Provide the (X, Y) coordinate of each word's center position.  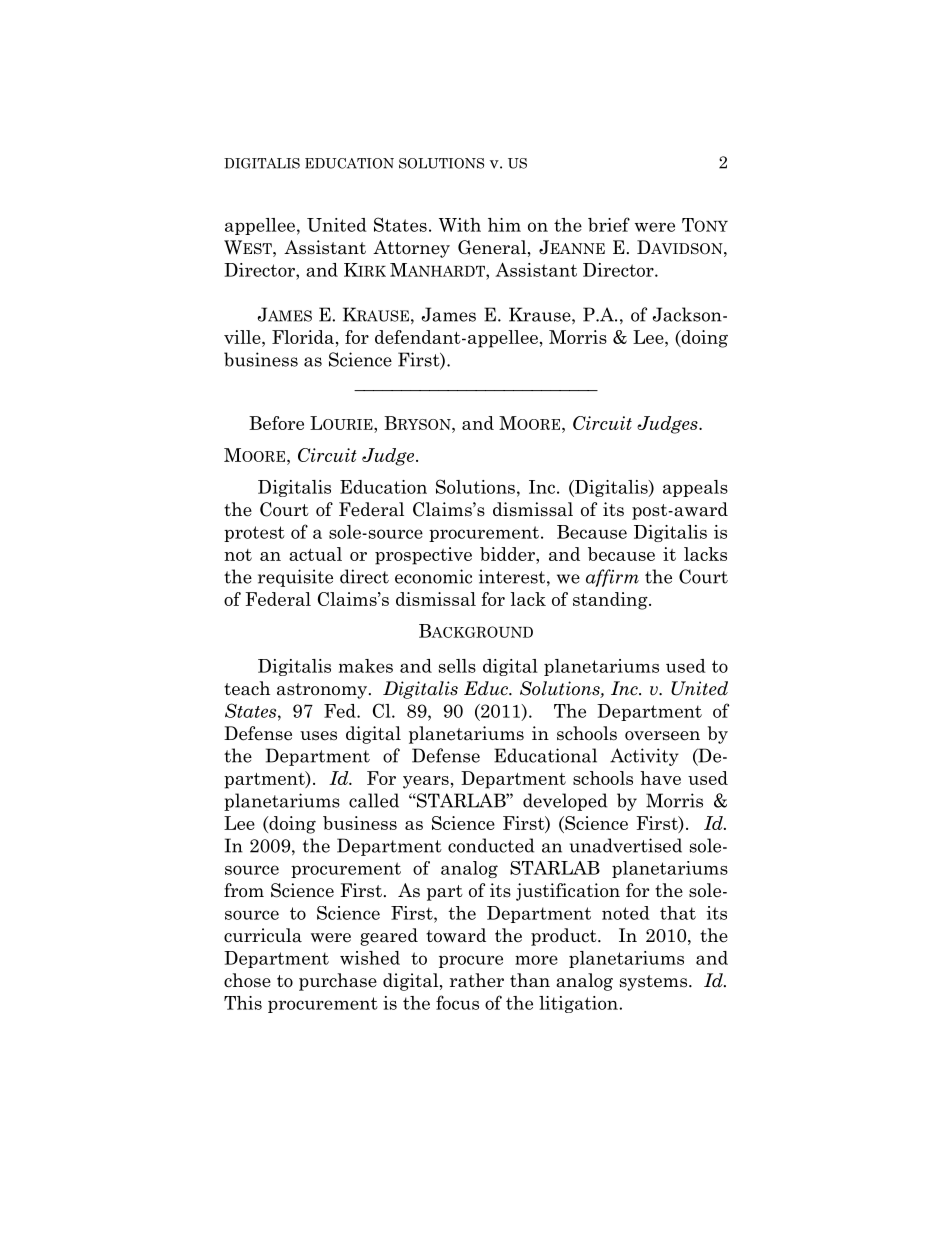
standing (611, 601)
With (460, 225)
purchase (338, 982)
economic (433, 576)
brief (609, 224)
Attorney (411, 249)
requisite (295, 578)
